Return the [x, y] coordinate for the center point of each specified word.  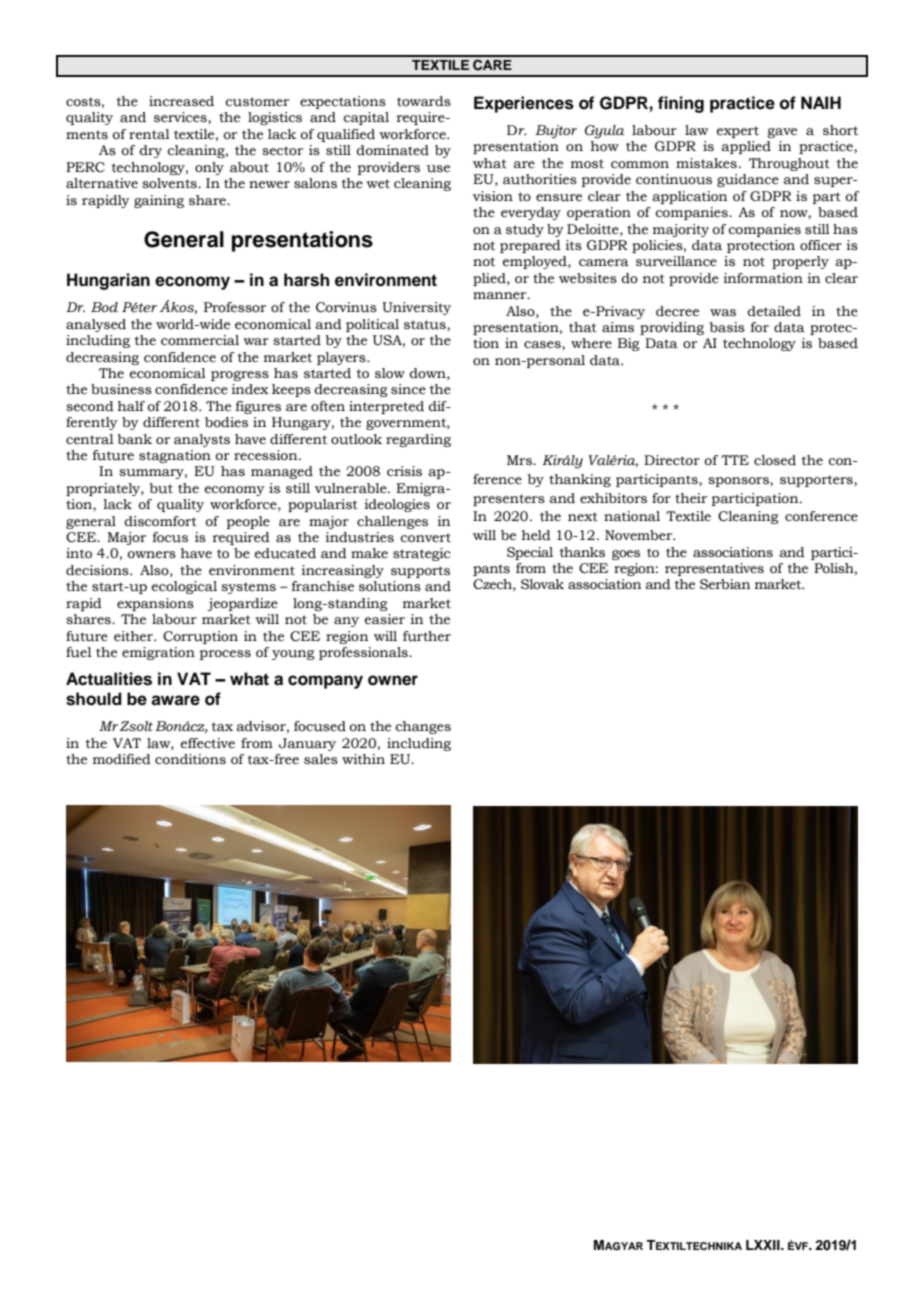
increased [181, 101]
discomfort [160, 521]
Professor [235, 307]
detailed [774, 311]
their [691, 498]
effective [208, 743]
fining [681, 104]
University [416, 308]
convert [425, 538]
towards [424, 101]
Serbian [725, 584]
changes [423, 727]
